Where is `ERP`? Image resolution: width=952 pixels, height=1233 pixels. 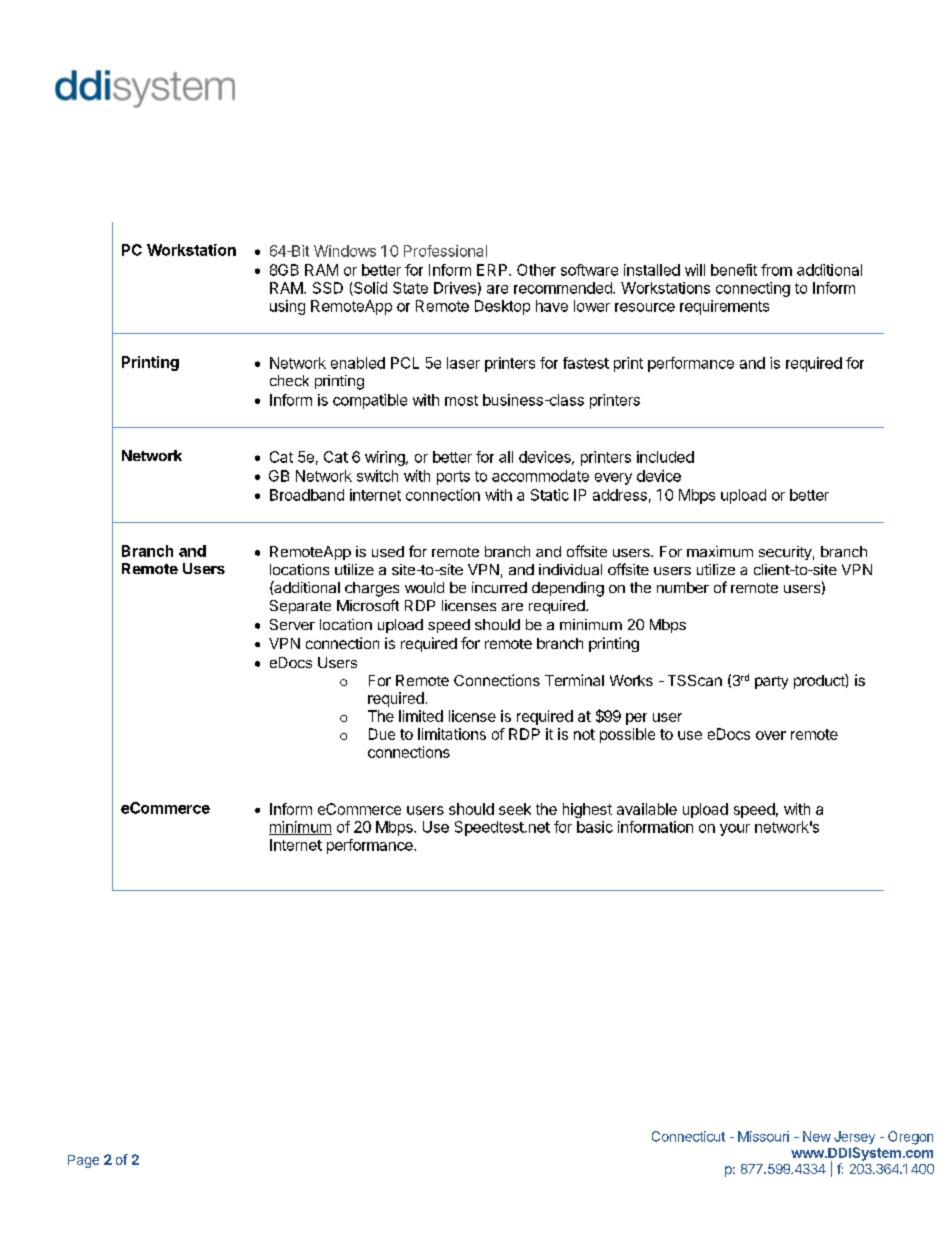
ERP is located at coordinates (493, 270).
